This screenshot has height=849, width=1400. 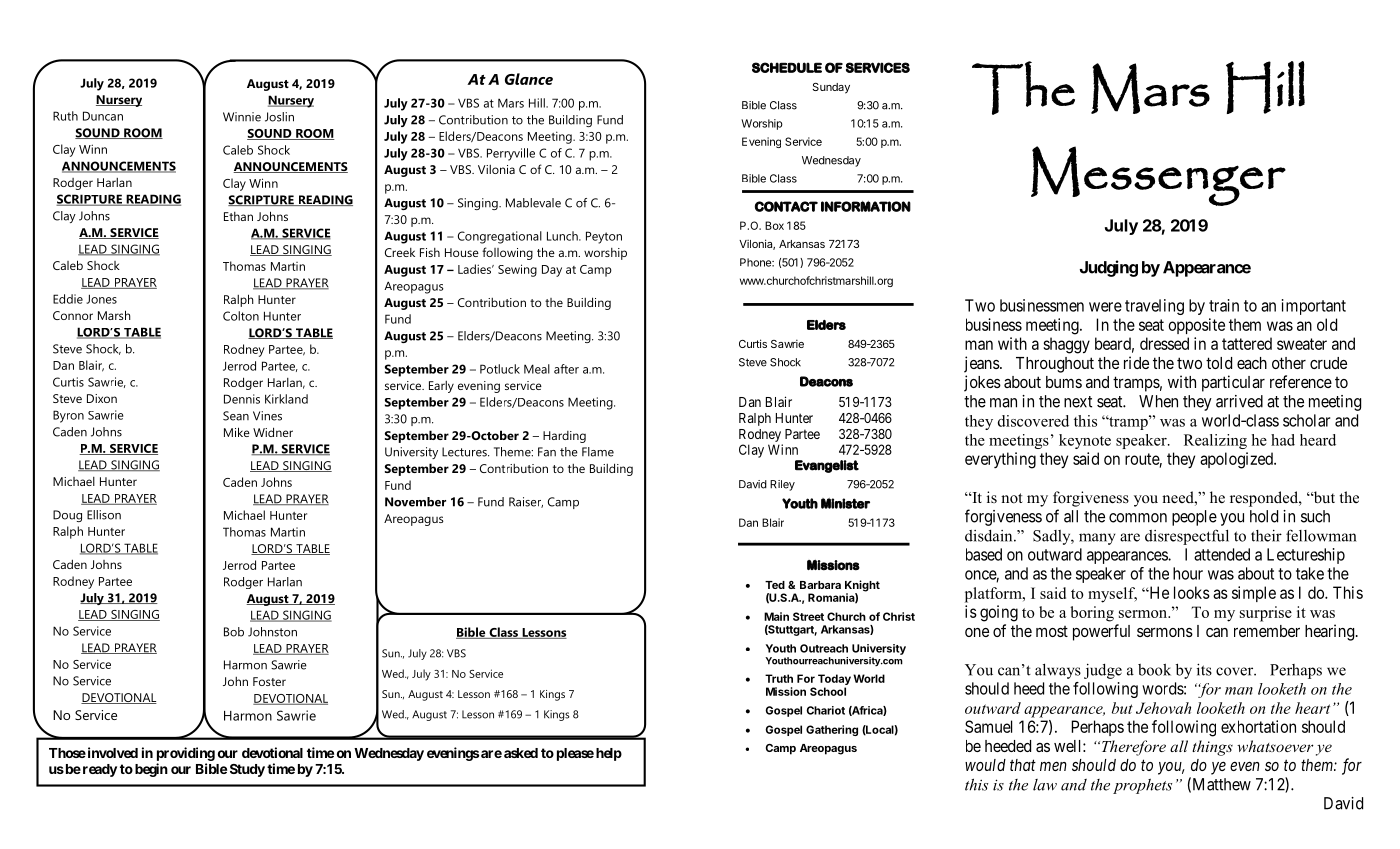 I want to click on Ethan, so click(x=238, y=216).
